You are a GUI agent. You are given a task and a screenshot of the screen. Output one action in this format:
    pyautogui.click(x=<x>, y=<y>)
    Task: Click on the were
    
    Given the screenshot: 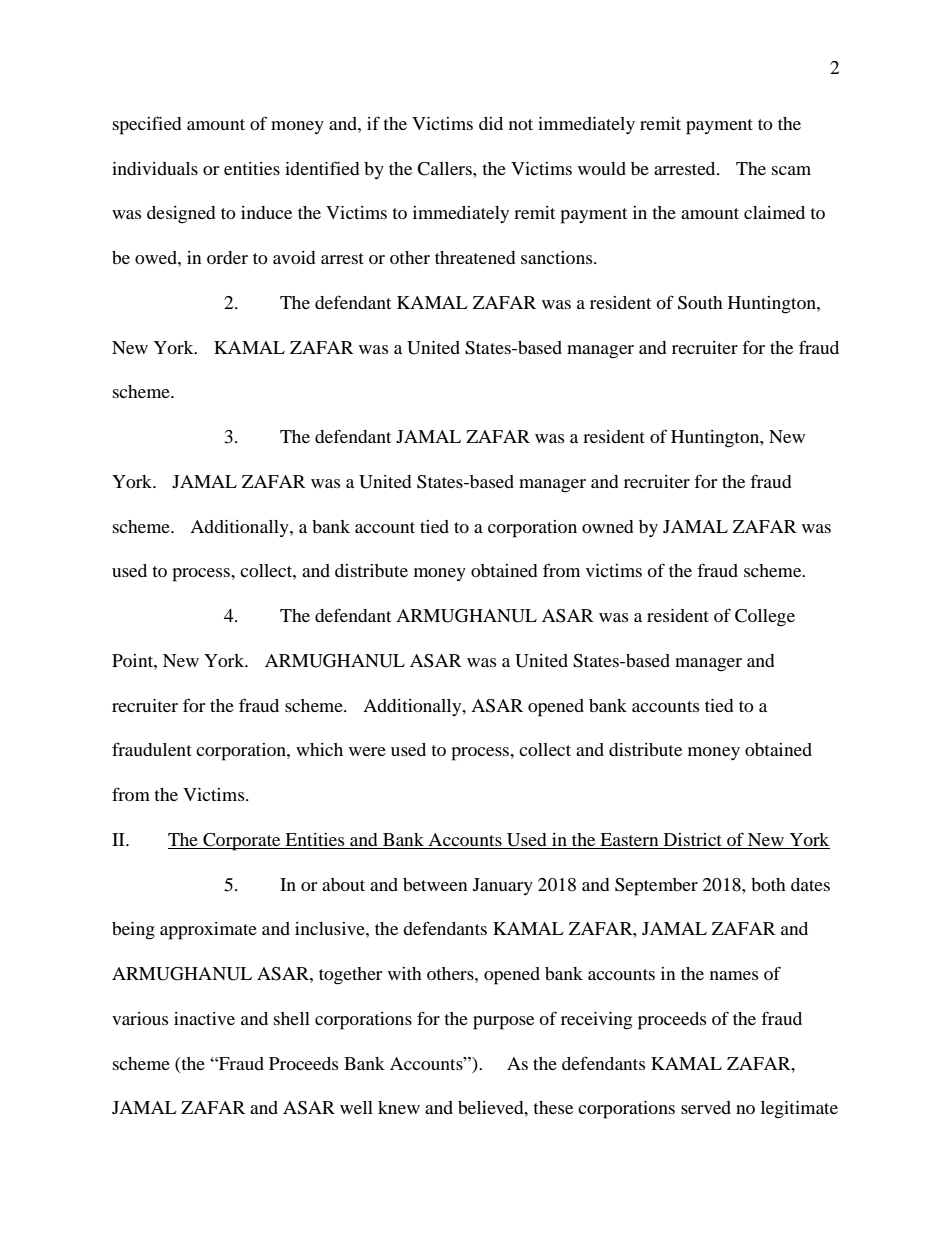 What is the action you would take?
    pyautogui.click(x=367, y=751)
